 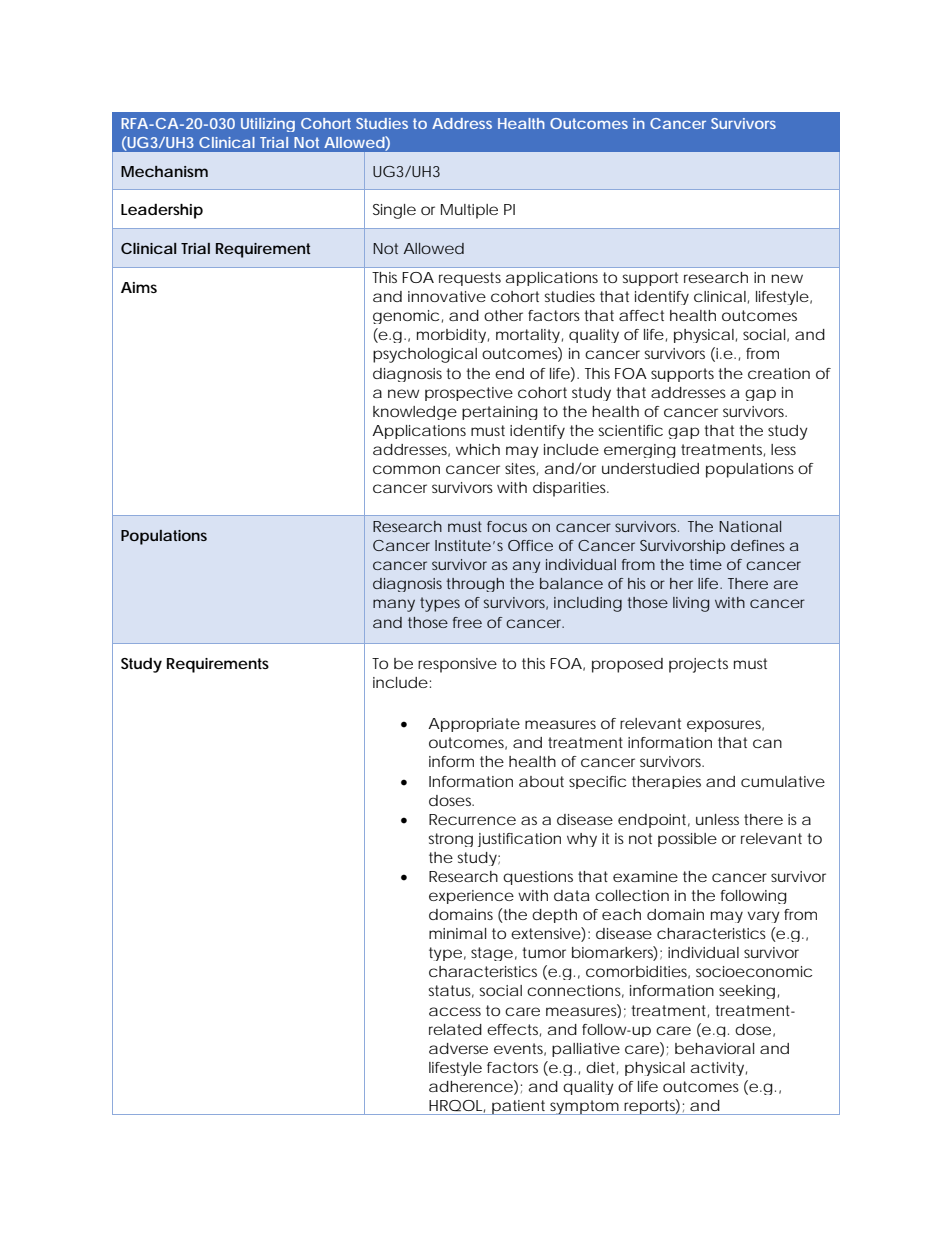 I want to click on adverse, so click(x=458, y=1048).
